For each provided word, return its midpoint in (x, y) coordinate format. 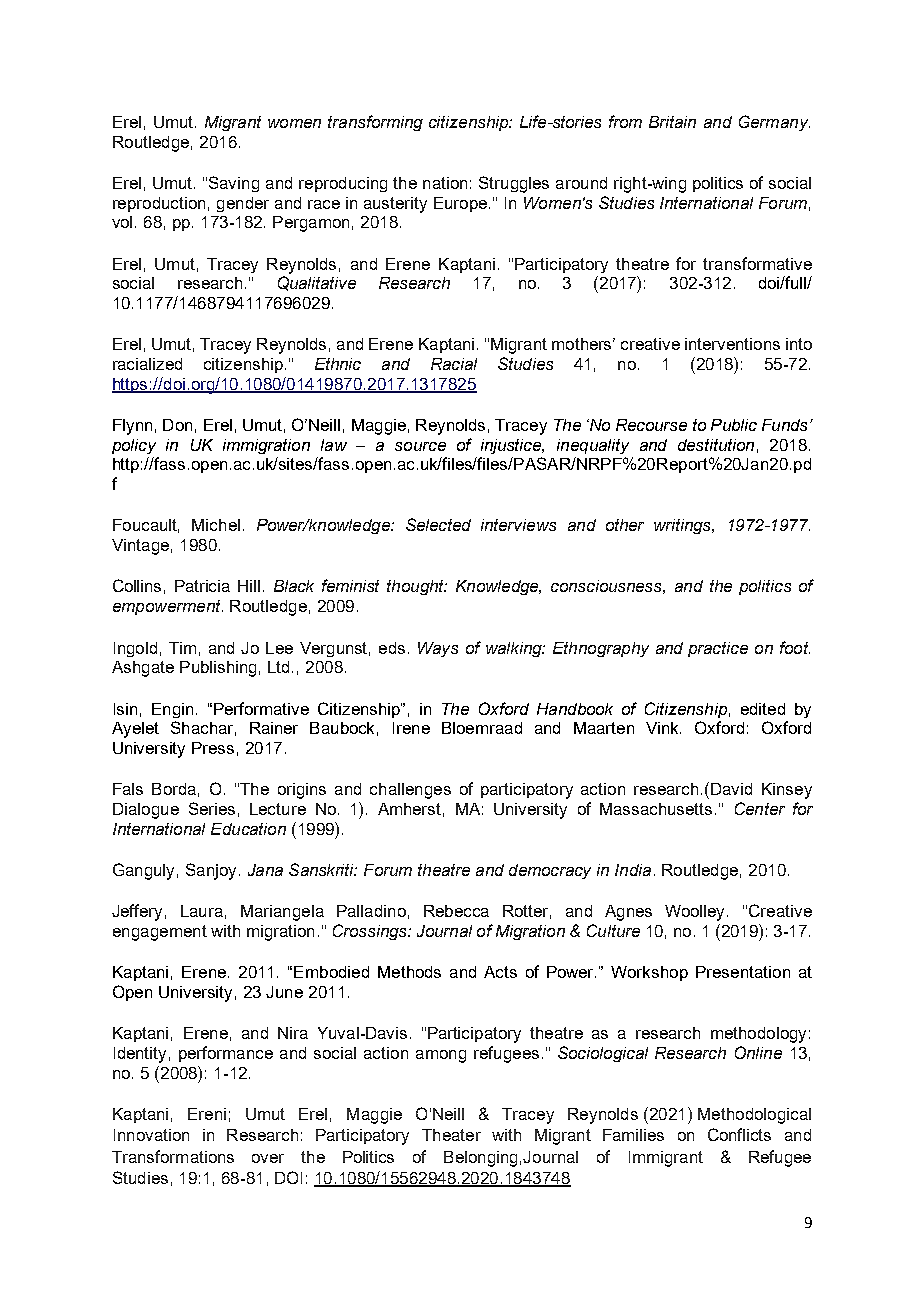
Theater (451, 1135)
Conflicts (739, 1134)
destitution (716, 445)
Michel (216, 525)
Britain (672, 122)
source (420, 446)
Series (212, 808)
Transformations (173, 1156)
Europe (460, 204)
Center (760, 808)
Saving (234, 184)
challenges (410, 791)
